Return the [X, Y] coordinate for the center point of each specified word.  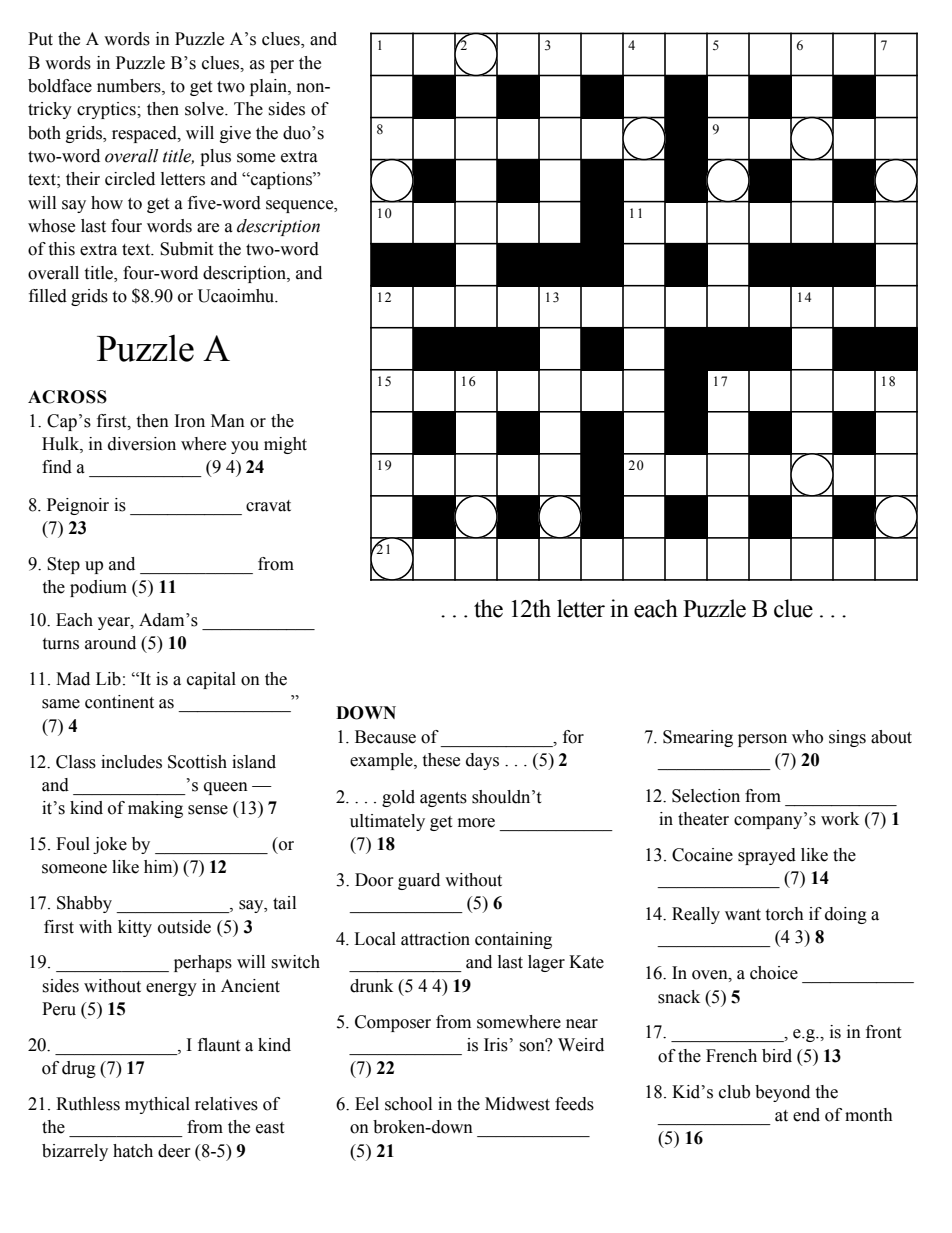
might [285, 445]
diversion [142, 444]
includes [131, 762]
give [235, 134]
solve [205, 109]
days [482, 761]
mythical [157, 1105]
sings [847, 738]
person [762, 740]
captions [281, 180]
